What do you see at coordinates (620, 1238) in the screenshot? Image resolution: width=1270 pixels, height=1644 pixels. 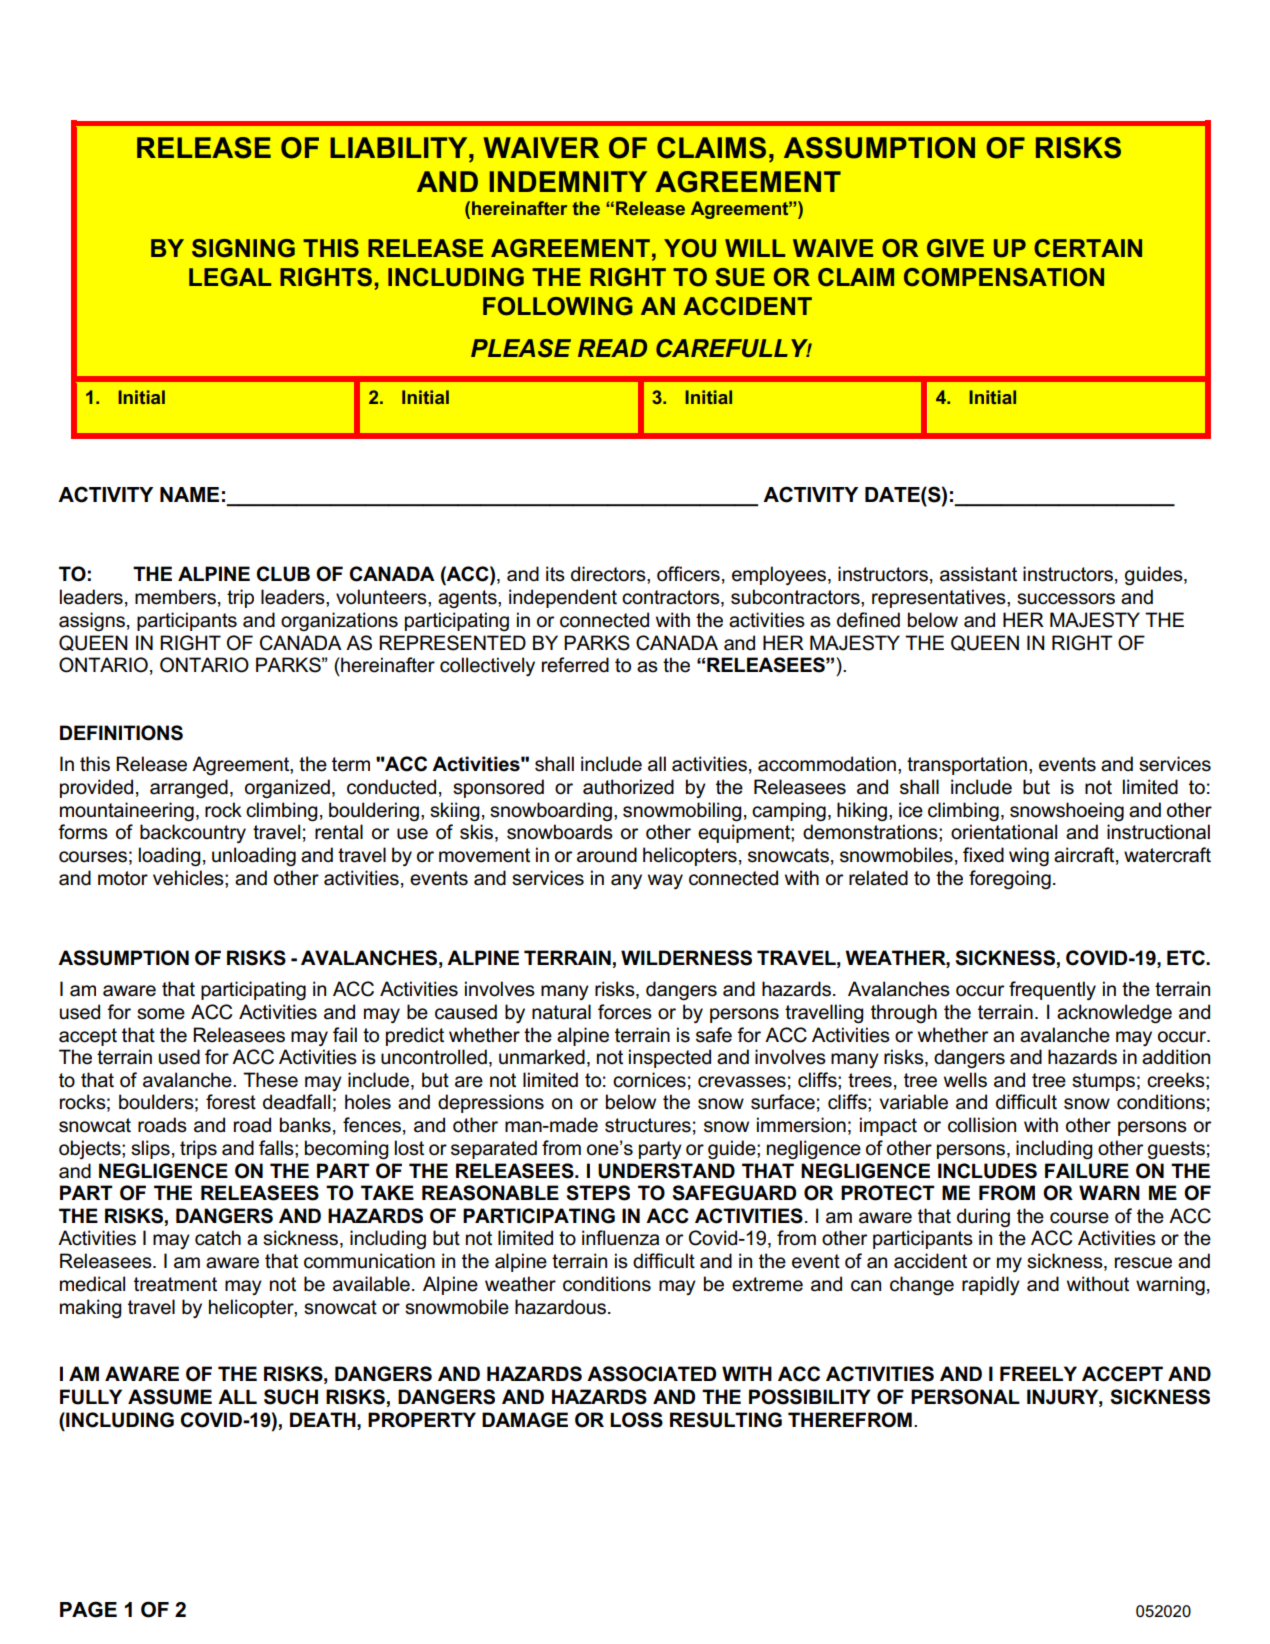 I see `influenza` at bounding box center [620, 1238].
